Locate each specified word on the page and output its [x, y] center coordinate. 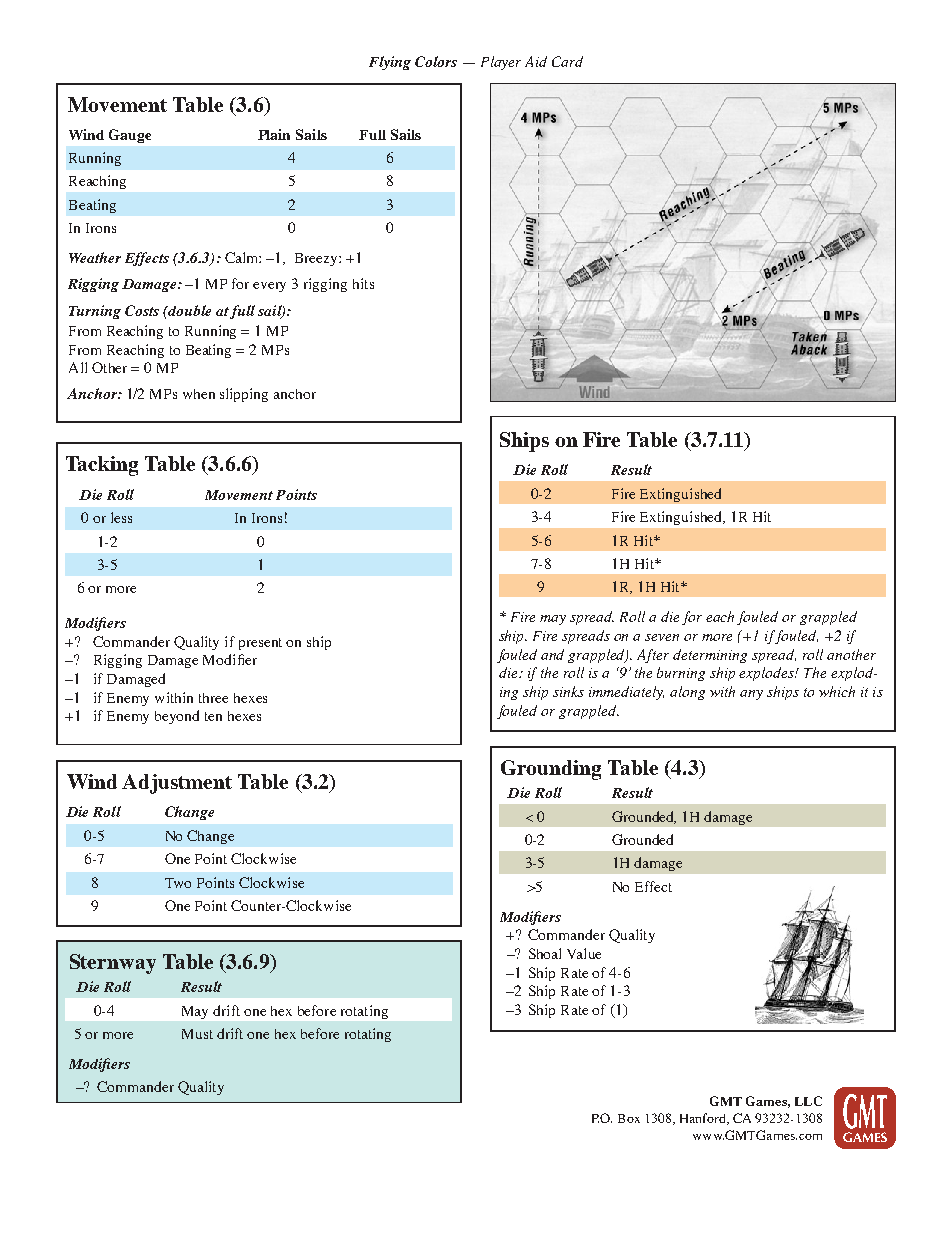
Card [567, 61]
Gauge [130, 136]
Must [197, 1034]
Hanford [704, 1119]
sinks [568, 691]
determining [710, 656]
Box [629, 1118]
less [121, 517]
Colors [436, 61]
